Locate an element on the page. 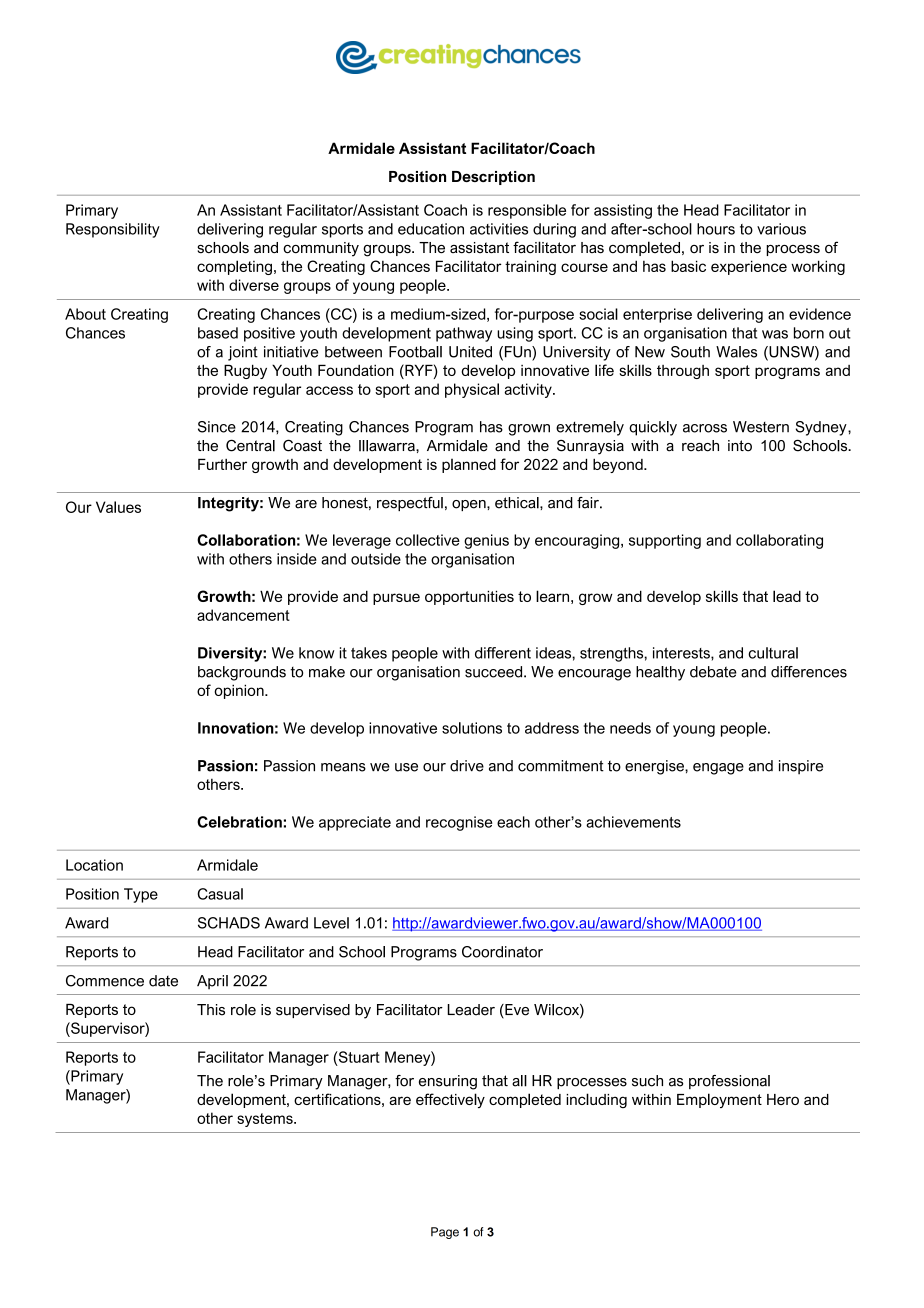  debate is located at coordinates (713, 672).
